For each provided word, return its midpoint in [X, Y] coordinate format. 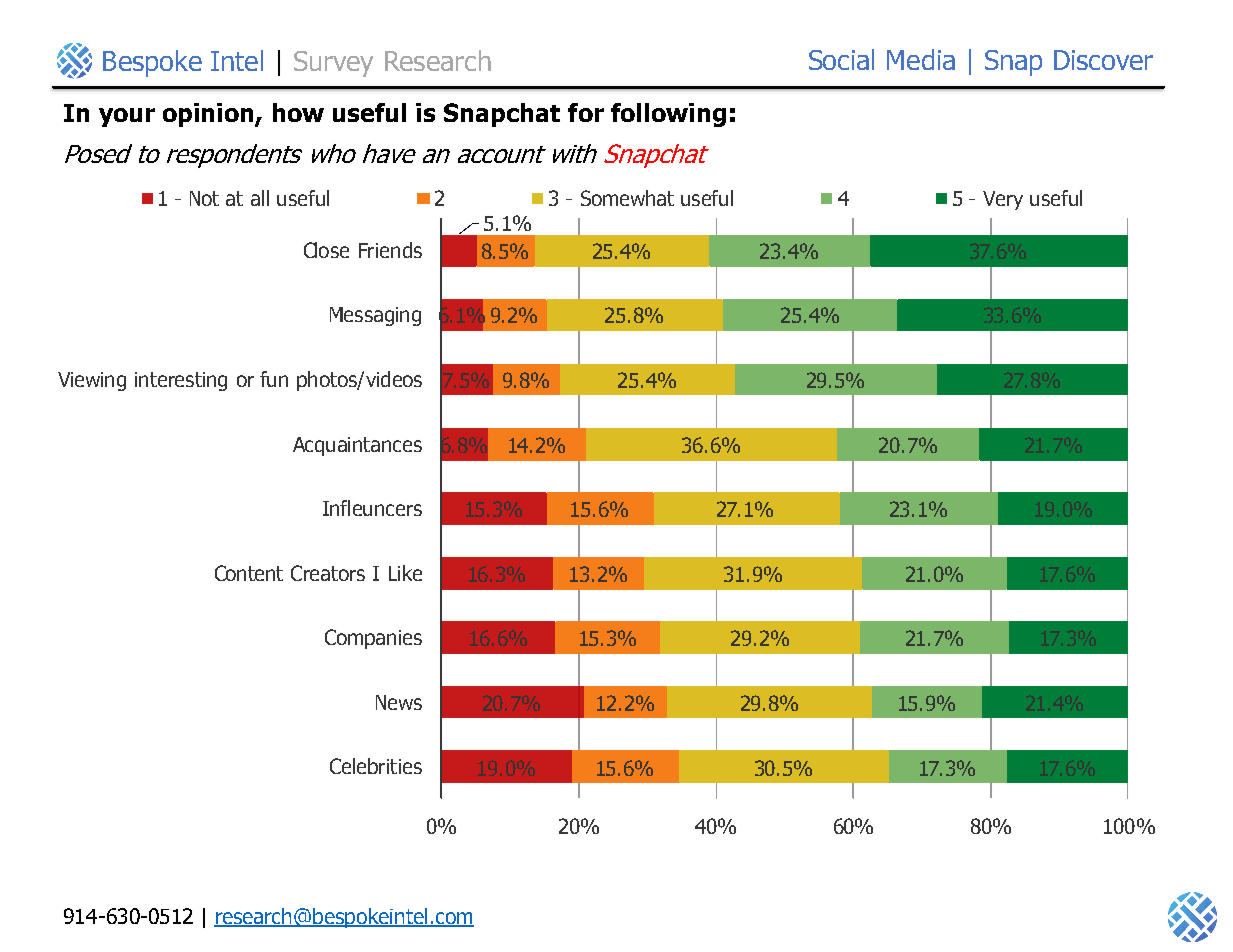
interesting [181, 381]
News [399, 702]
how [298, 112]
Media [921, 59]
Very [1003, 200]
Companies [373, 639]
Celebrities [376, 766]
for [586, 112]
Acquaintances [357, 446]
